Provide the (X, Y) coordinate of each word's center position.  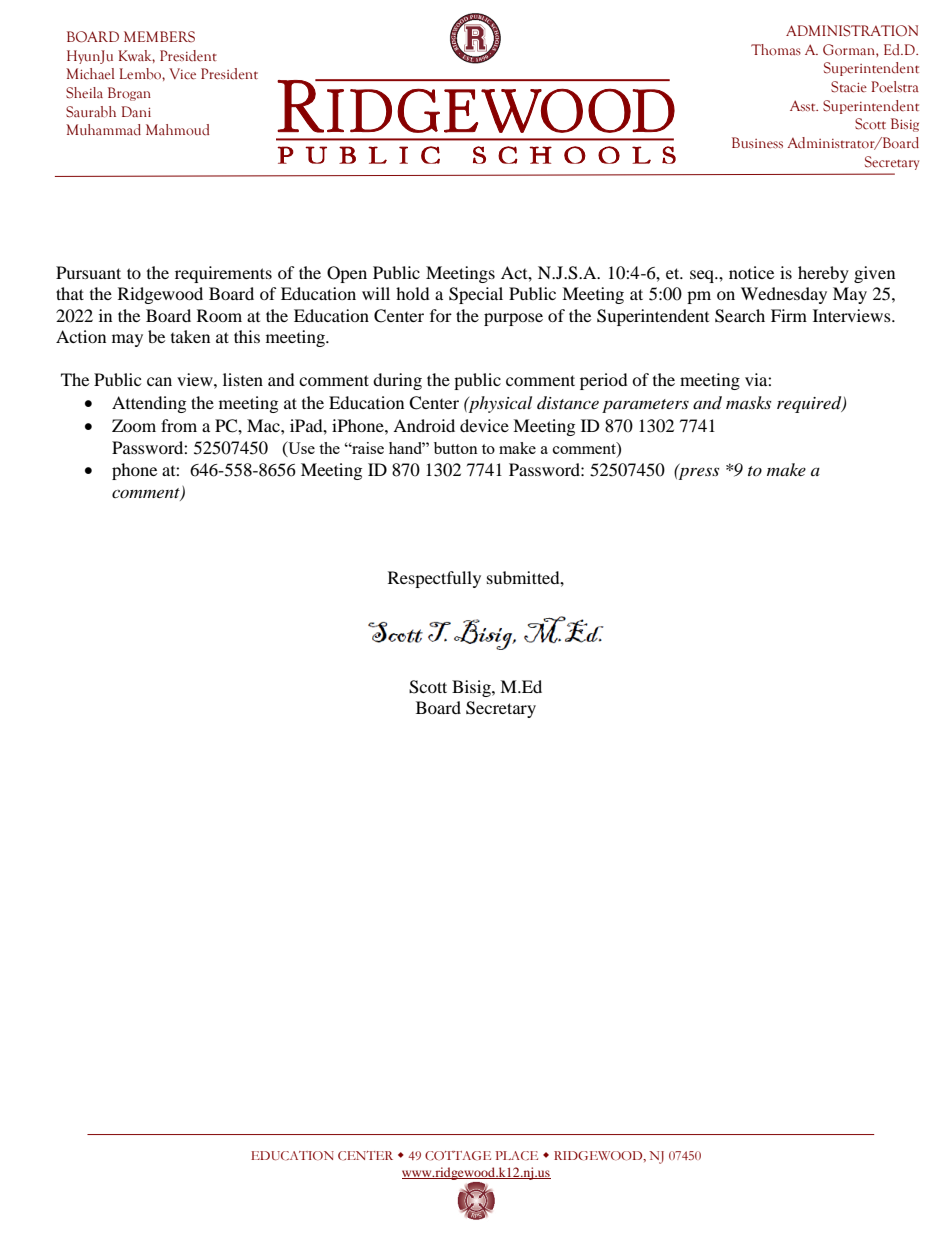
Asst (804, 106)
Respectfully (434, 579)
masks (748, 402)
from (179, 425)
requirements (223, 274)
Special (476, 295)
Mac (264, 425)
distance (568, 402)
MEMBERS (159, 37)
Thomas (776, 50)
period (604, 381)
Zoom (134, 425)
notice (751, 272)
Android (424, 425)
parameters (645, 406)
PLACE (516, 1156)
